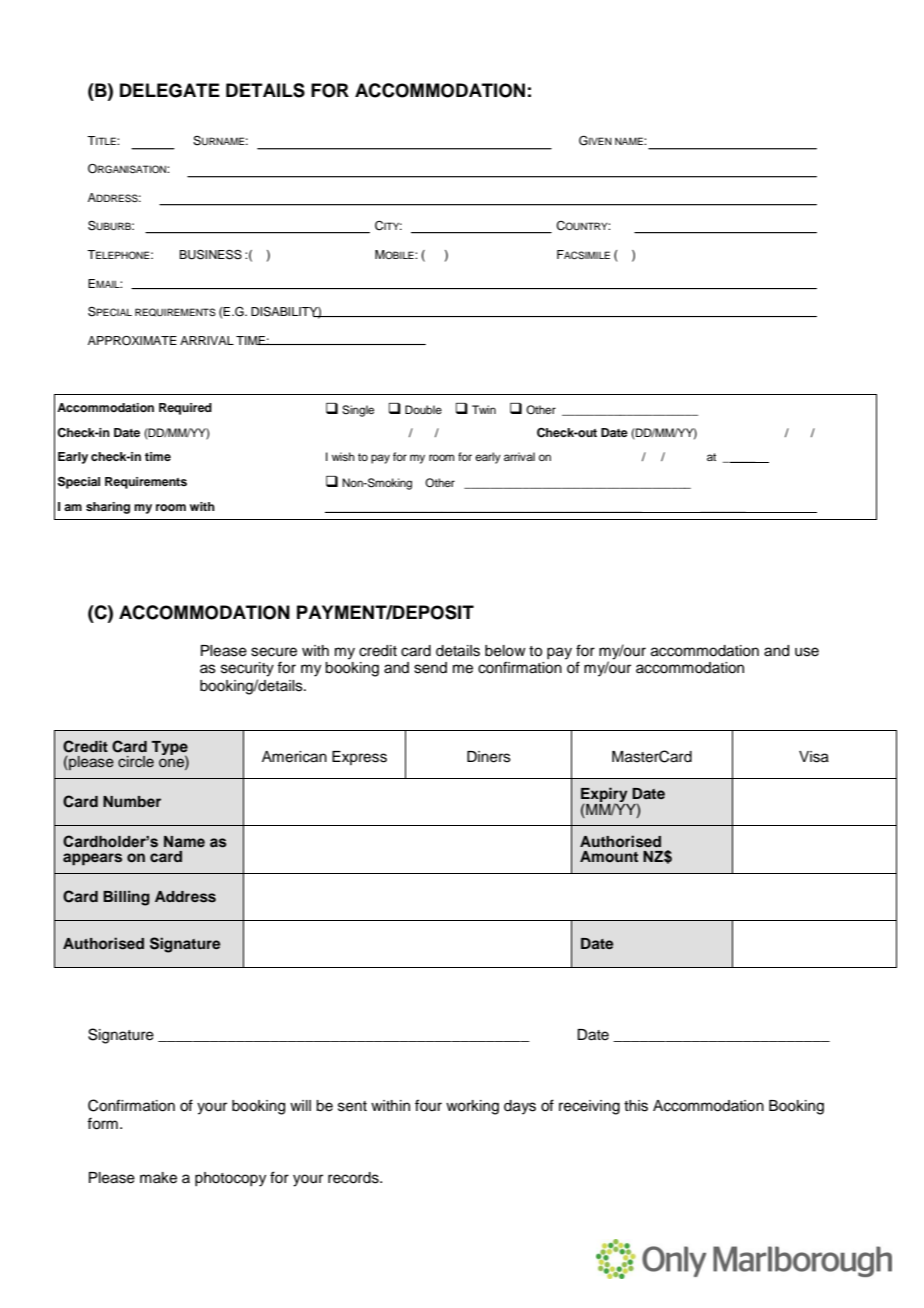  I want to click on Required, so click(185, 409).
